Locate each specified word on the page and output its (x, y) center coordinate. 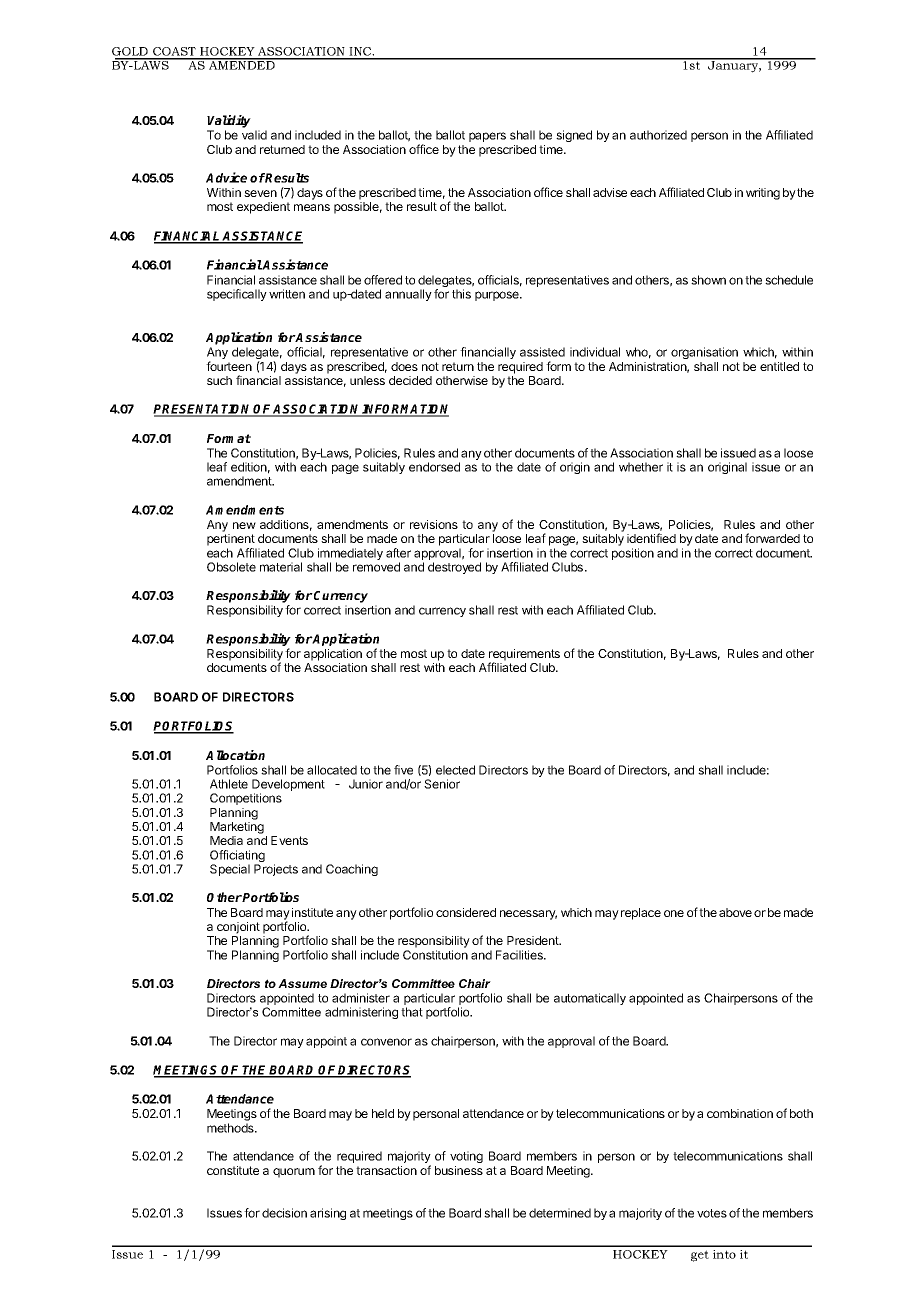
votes (712, 1213)
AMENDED (242, 64)
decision (284, 1213)
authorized (658, 135)
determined (560, 1213)
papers (487, 137)
